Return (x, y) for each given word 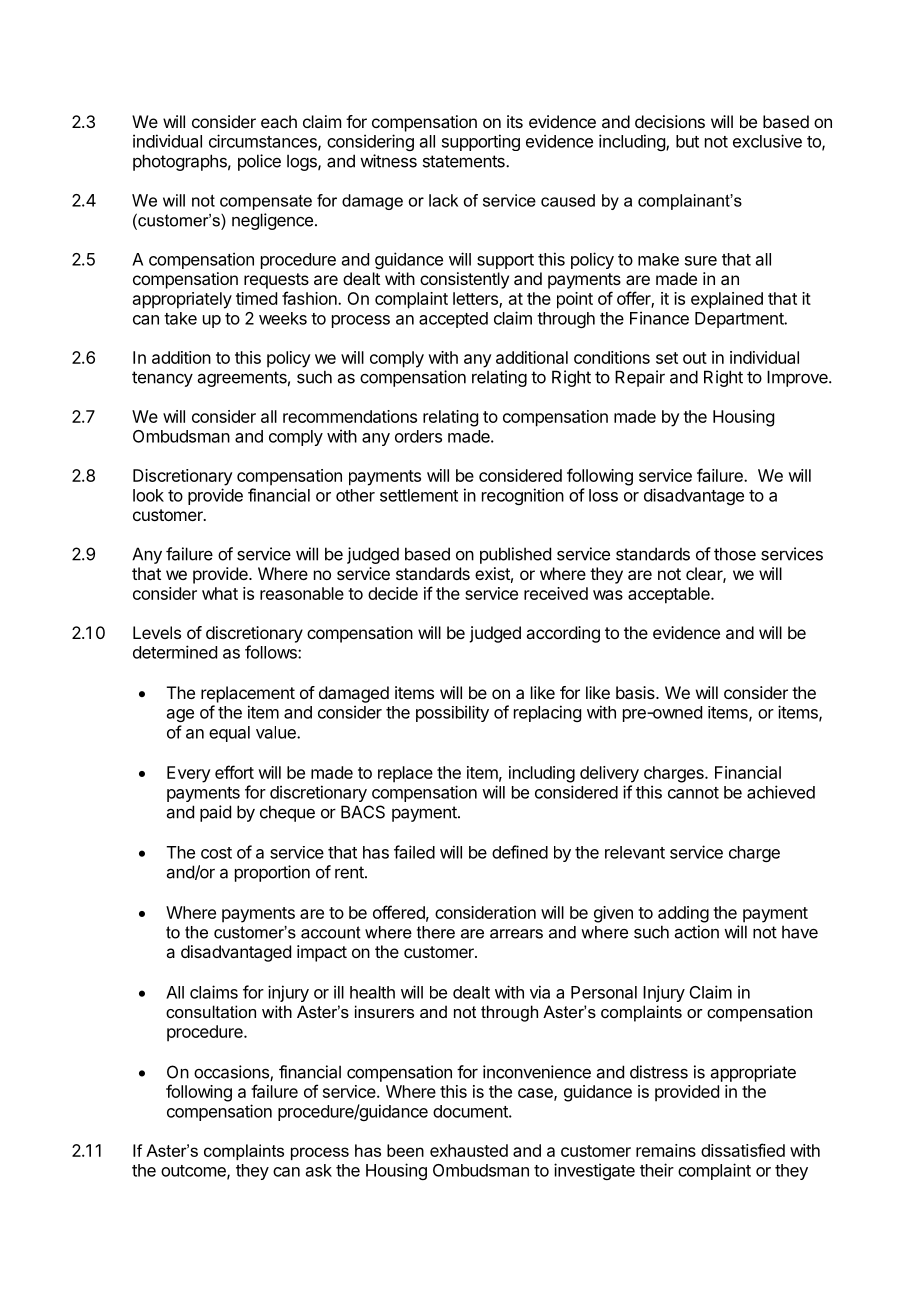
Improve (798, 378)
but (687, 141)
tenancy (162, 379)
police (259, 162)
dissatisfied (743, 1150)
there (436, 932)
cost (216, 853)
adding (683, 914)
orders (418, 436)
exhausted (469, 1150)
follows (272, 652)
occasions (232, 1073)
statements (465, 161)
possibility (452, 713)
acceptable (670, 595)
